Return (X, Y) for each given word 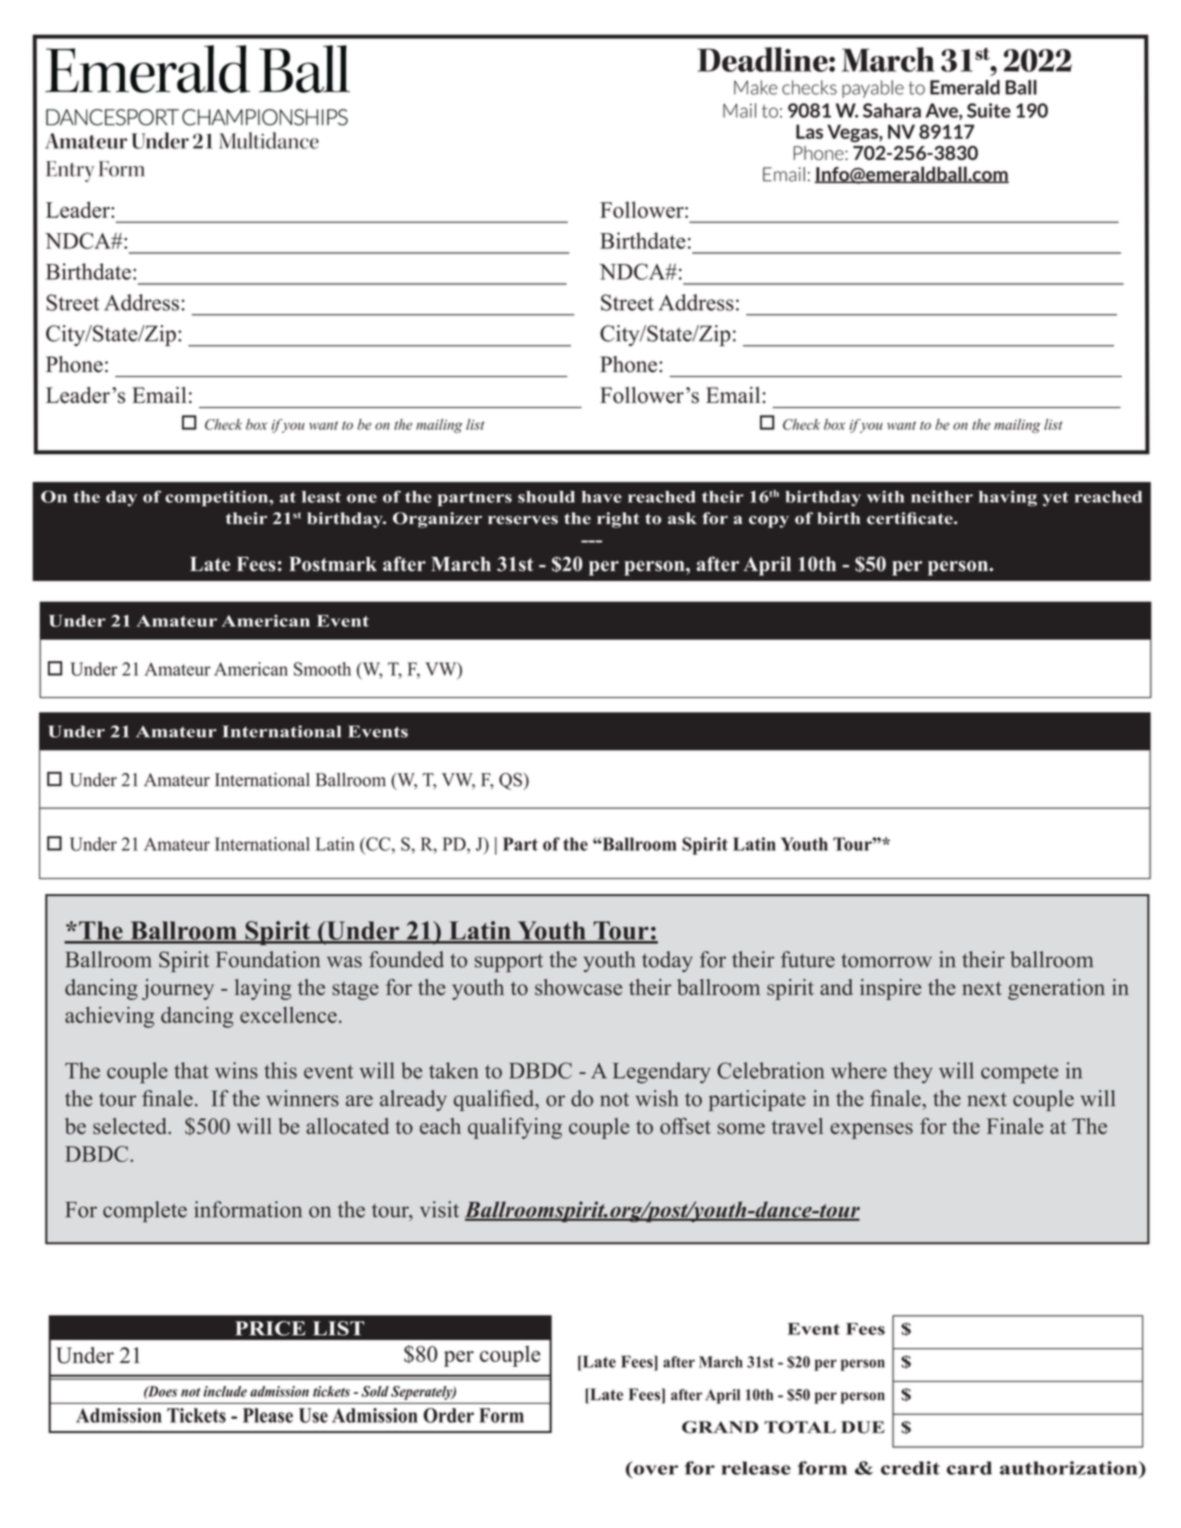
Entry (70, 171)
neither (942, 496)
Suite (989, 110)
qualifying (515, 1128)
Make (755, 87)
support (509, 963)
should (546, 497)
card (969, 1468)
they (913, 1073)
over (656, 1470)
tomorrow (886, 960)
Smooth (322, 669)
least (321, 497)
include (225, 1391)
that (191, 1070)
